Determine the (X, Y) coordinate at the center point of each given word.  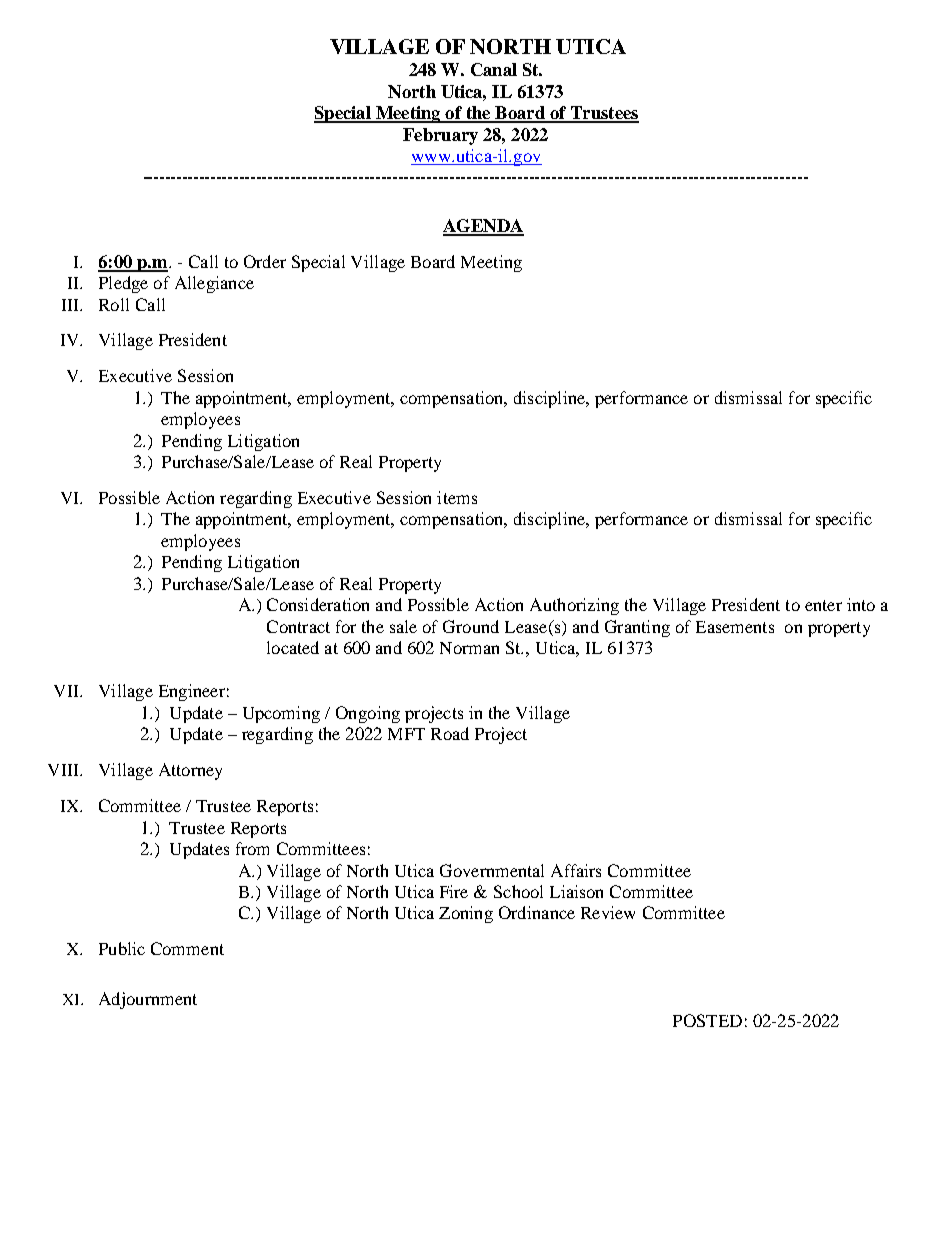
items (457, 497)
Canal (494, 69)
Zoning (466, 914)
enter (823, 605)
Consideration (318, 604)
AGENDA (483, 227)
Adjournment (148, 1000)
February (440, 136)
